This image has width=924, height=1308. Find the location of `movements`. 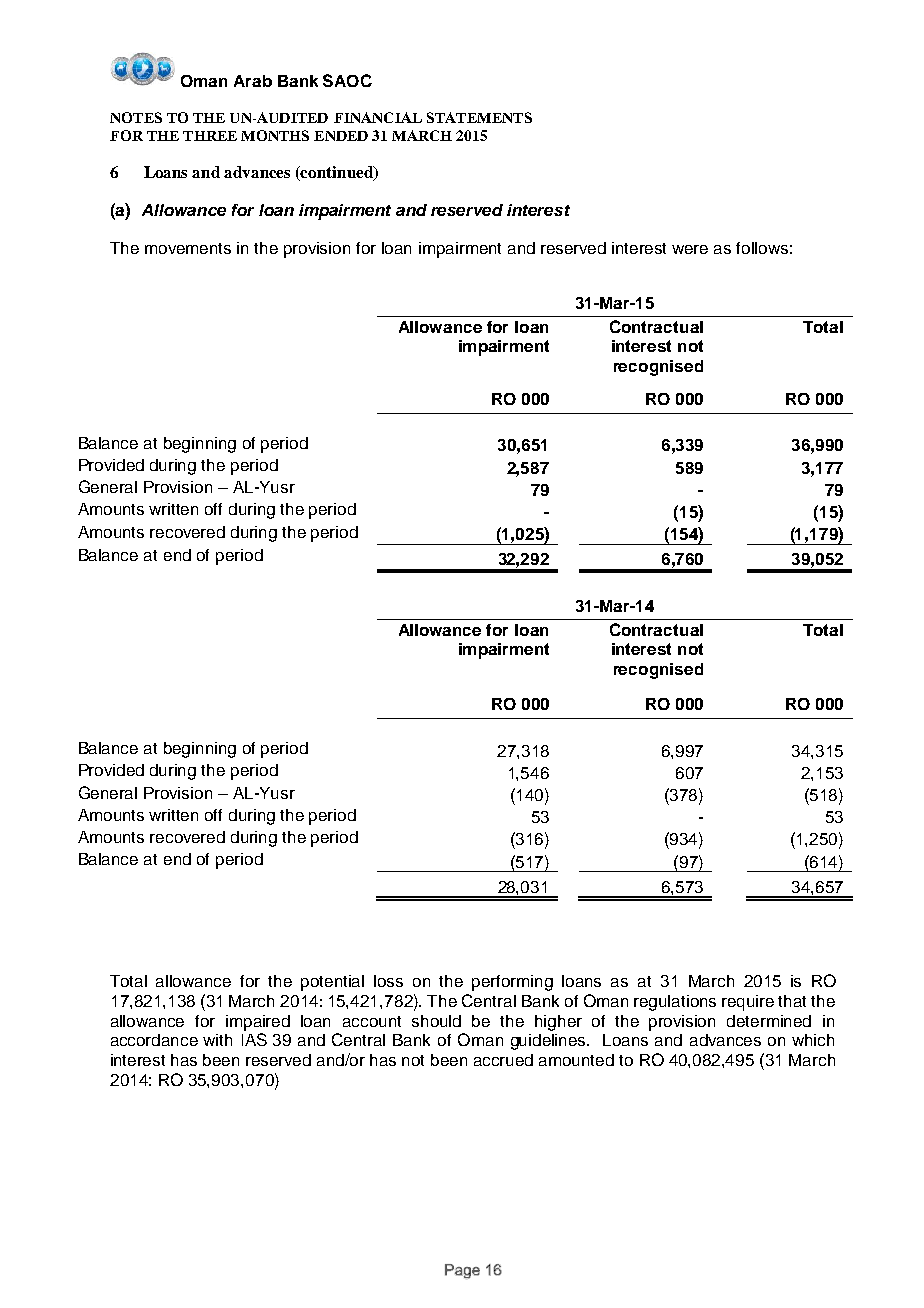

movements is located at coordinates (188, 248).
